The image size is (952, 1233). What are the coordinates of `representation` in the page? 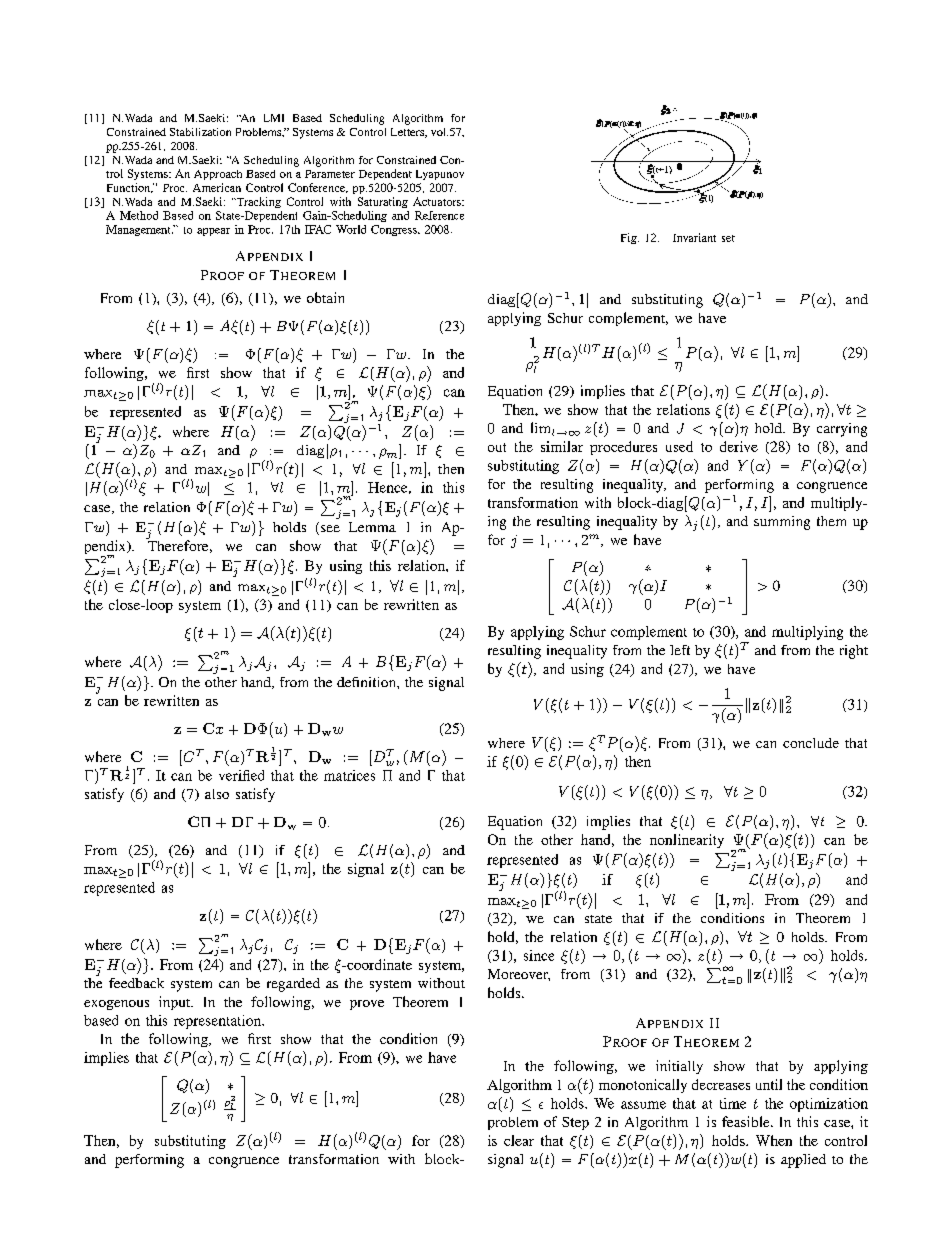 It's located at (218, 1022).
